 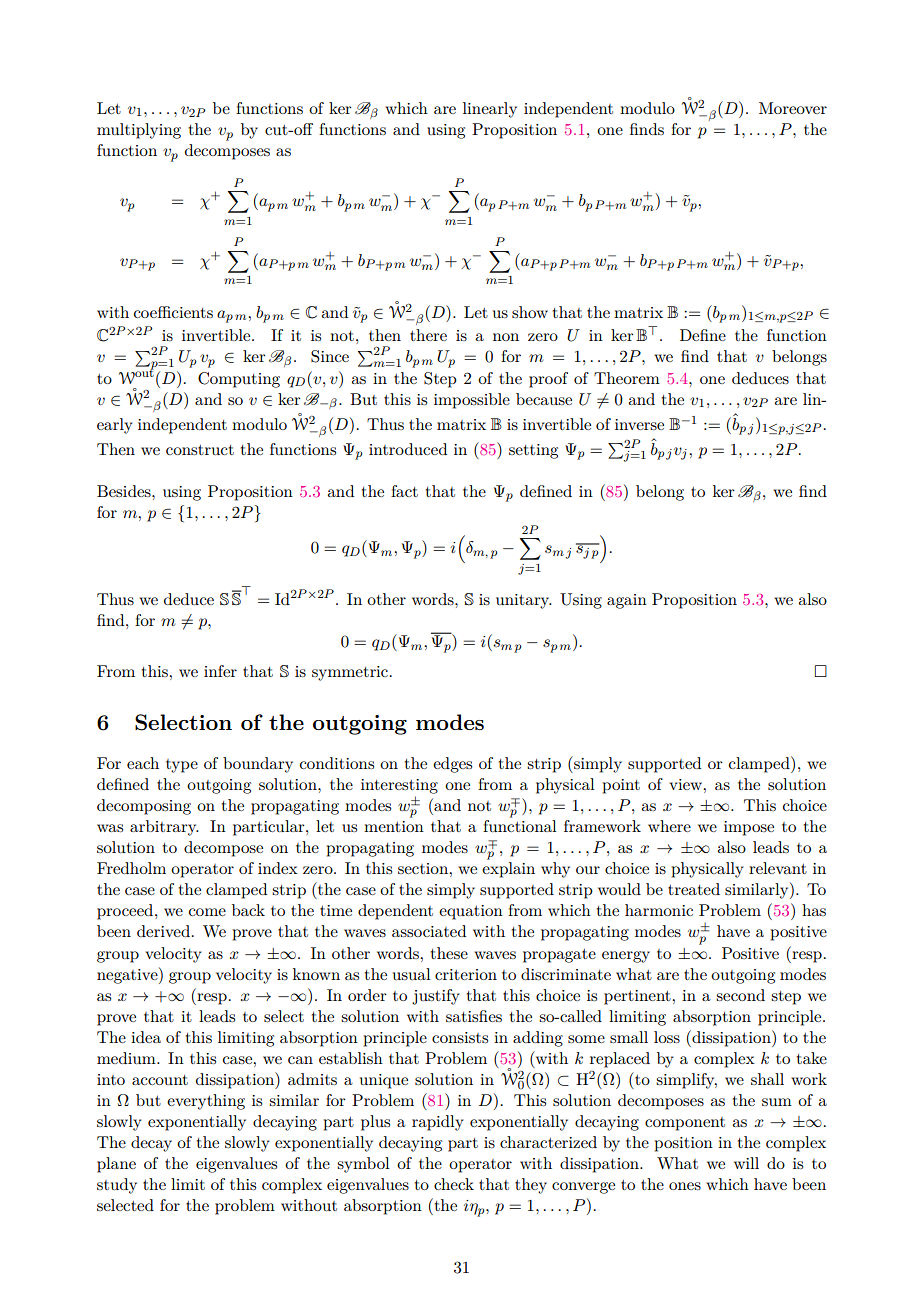 What do you see at coordinates (793, 108) in the screenshot?
I see `Moreover` at bounding box center [793, 108].
